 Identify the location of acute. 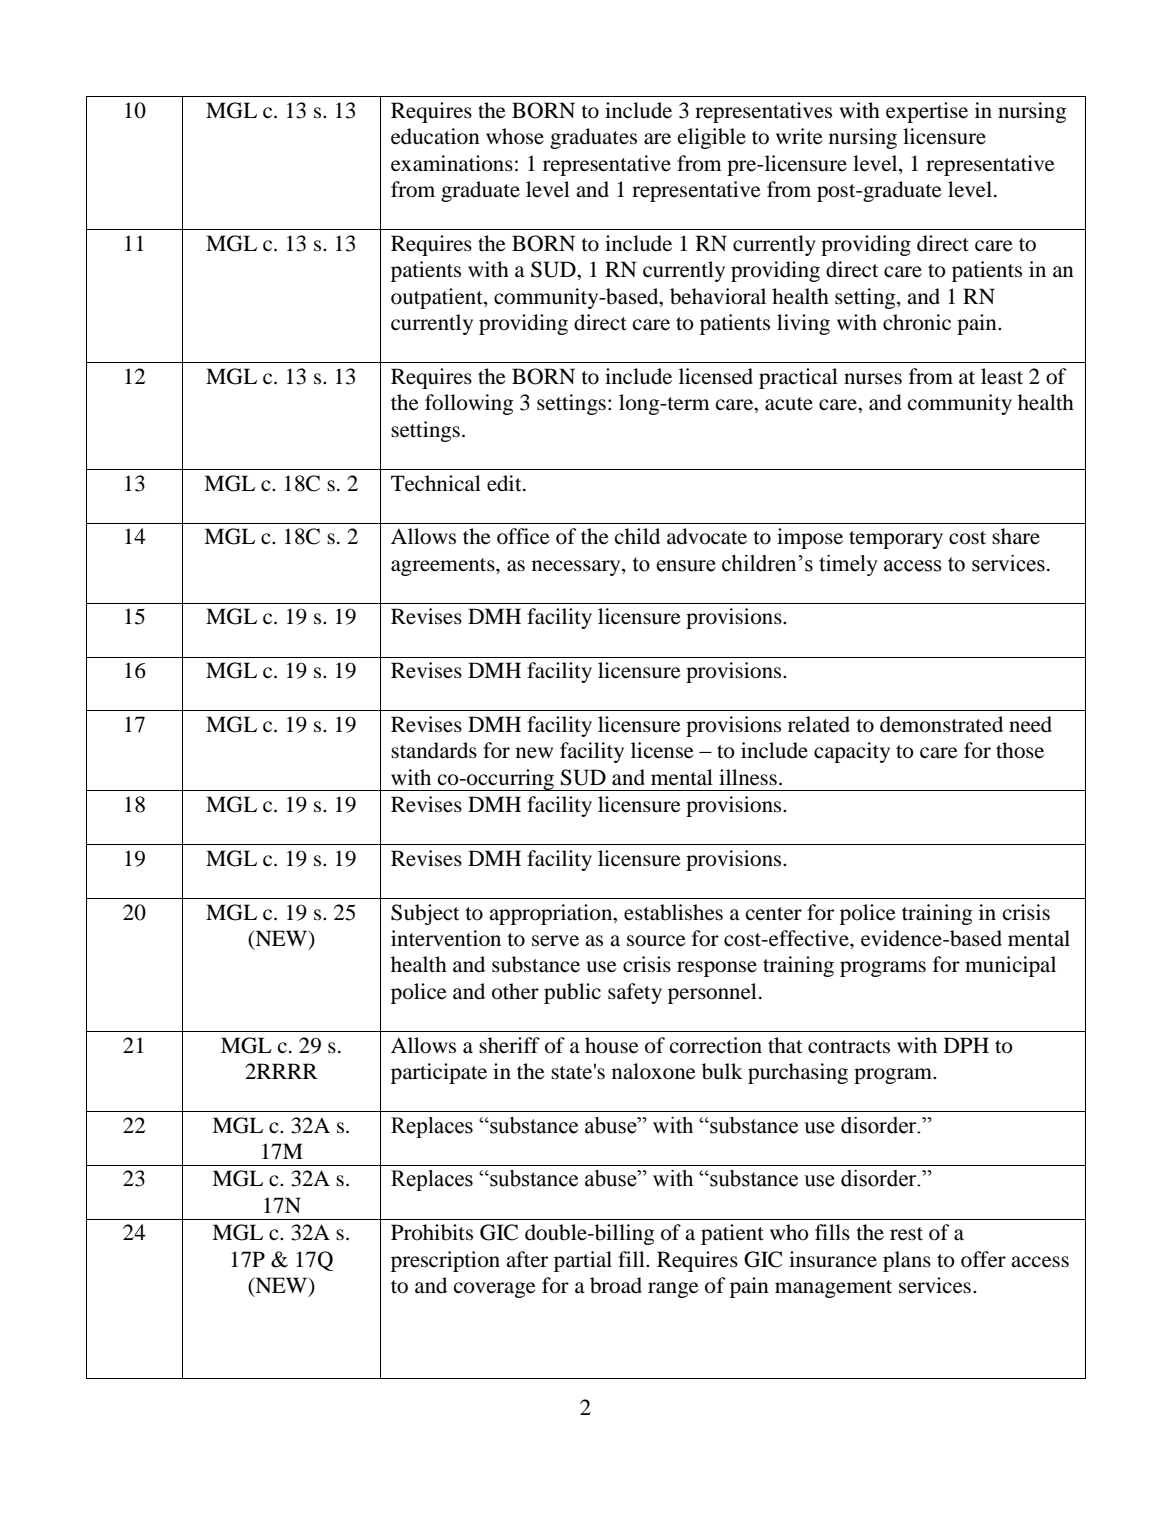
(789, 404).
